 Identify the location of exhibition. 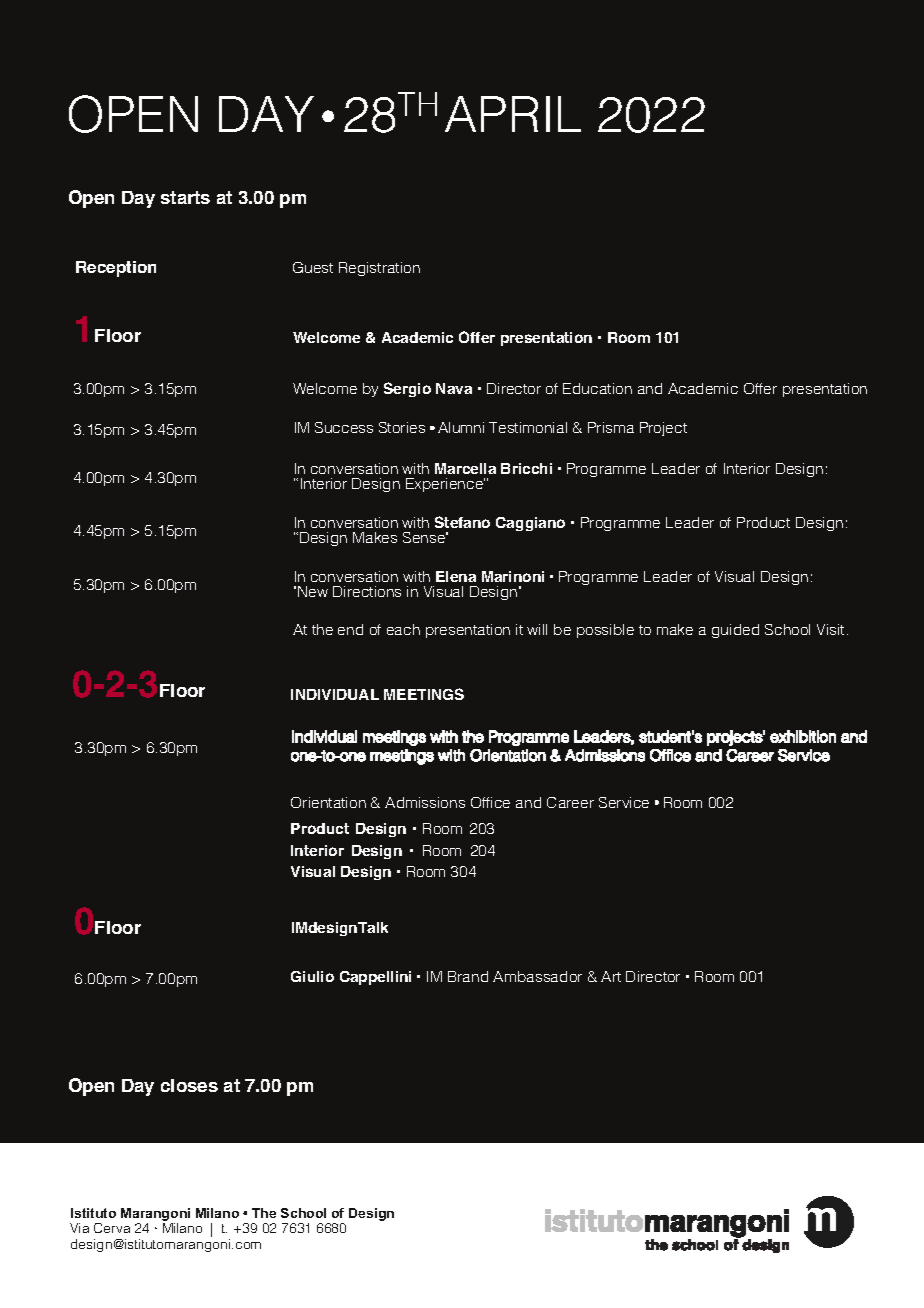
(803, 736).
